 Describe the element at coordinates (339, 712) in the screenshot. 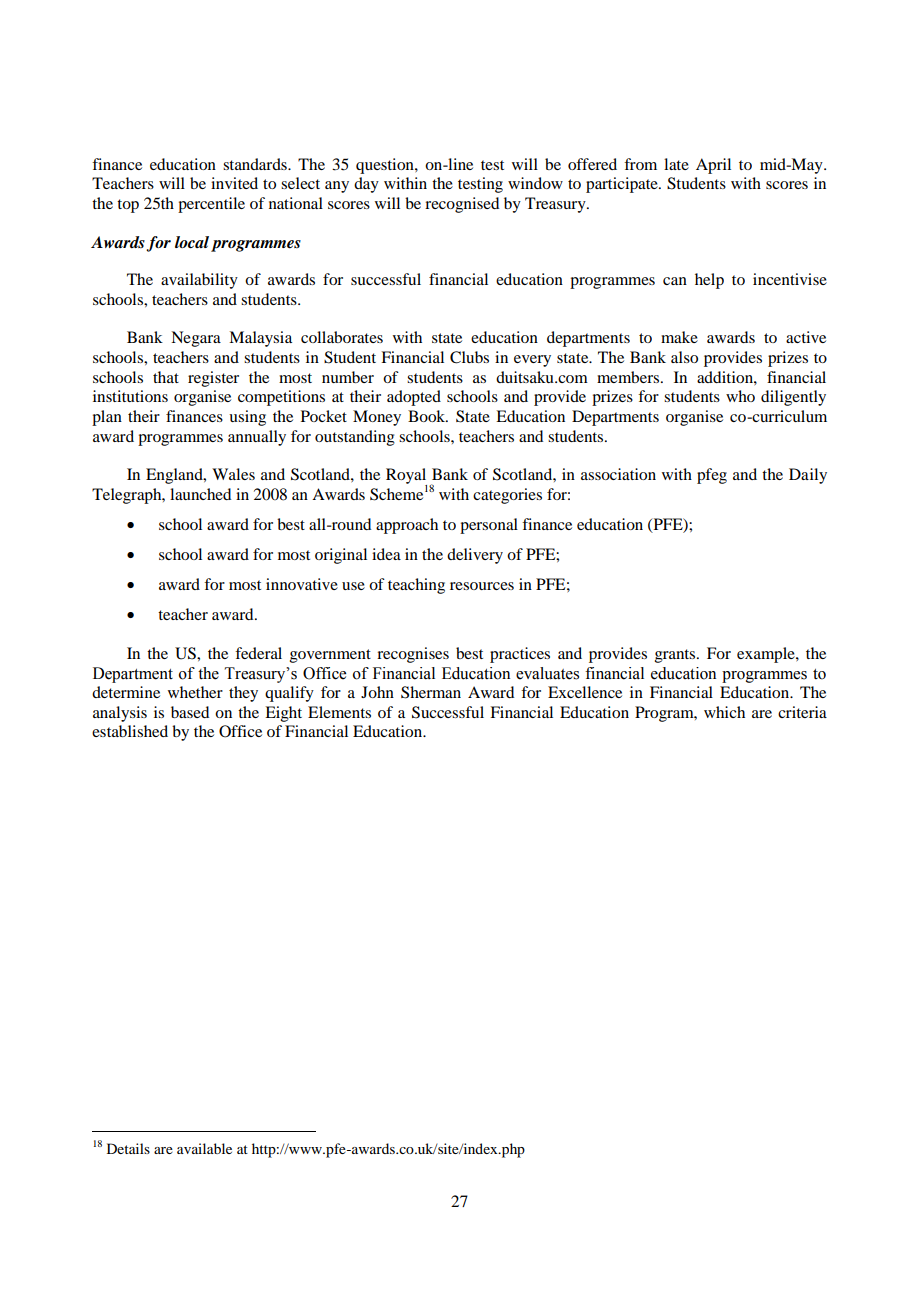

I see `Elements` at that location.
